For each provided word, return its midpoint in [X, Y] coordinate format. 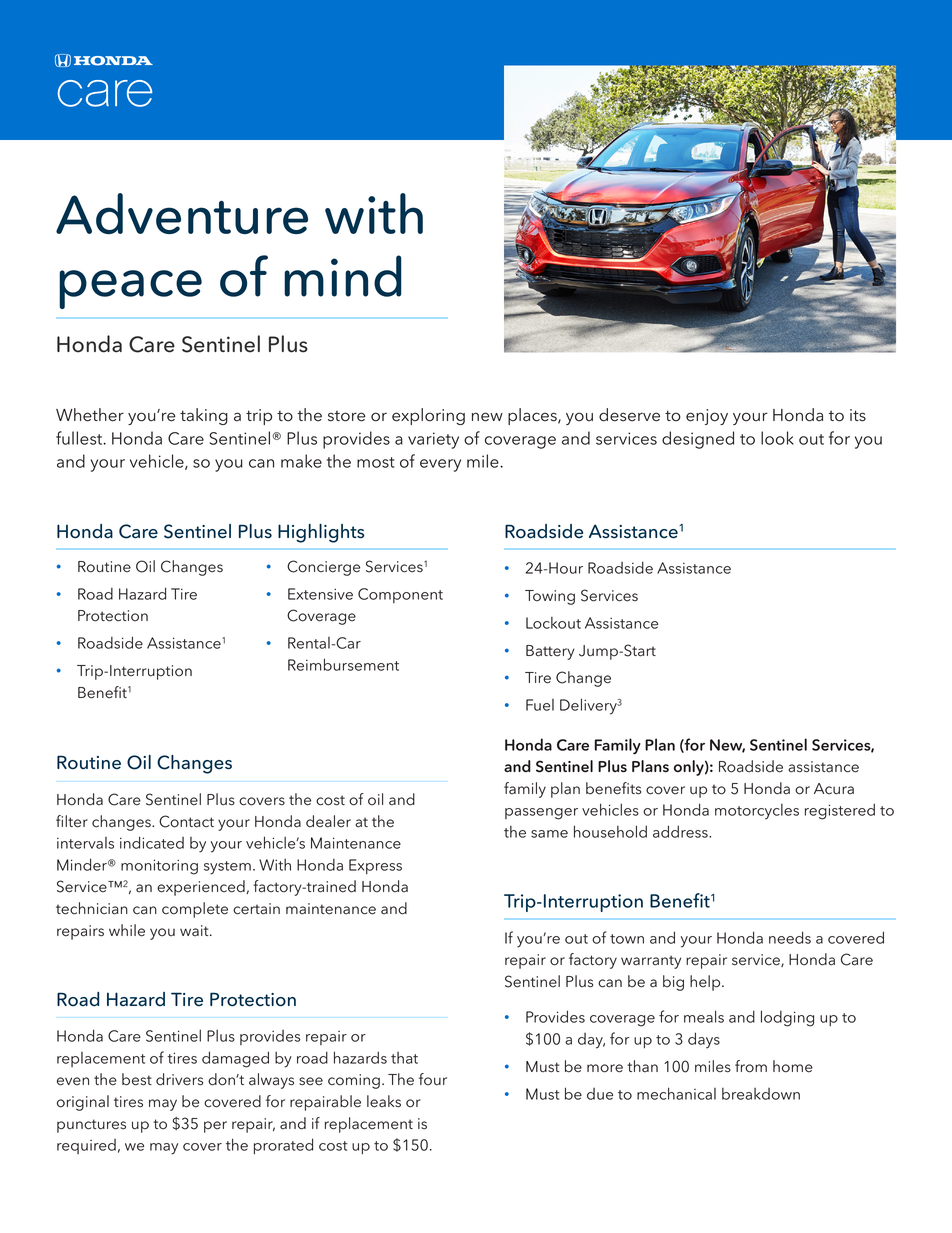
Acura [834, 789]
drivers [179, 1079]
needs [790, 937]
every [440, 465]
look [777, 438]
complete [195, 910]
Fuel [540, 705]
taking [204, 416]
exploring [428, 416]
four [433, 1079]
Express [375, 867]
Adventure [182, 213]
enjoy [707, 417]
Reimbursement [343, 664]
